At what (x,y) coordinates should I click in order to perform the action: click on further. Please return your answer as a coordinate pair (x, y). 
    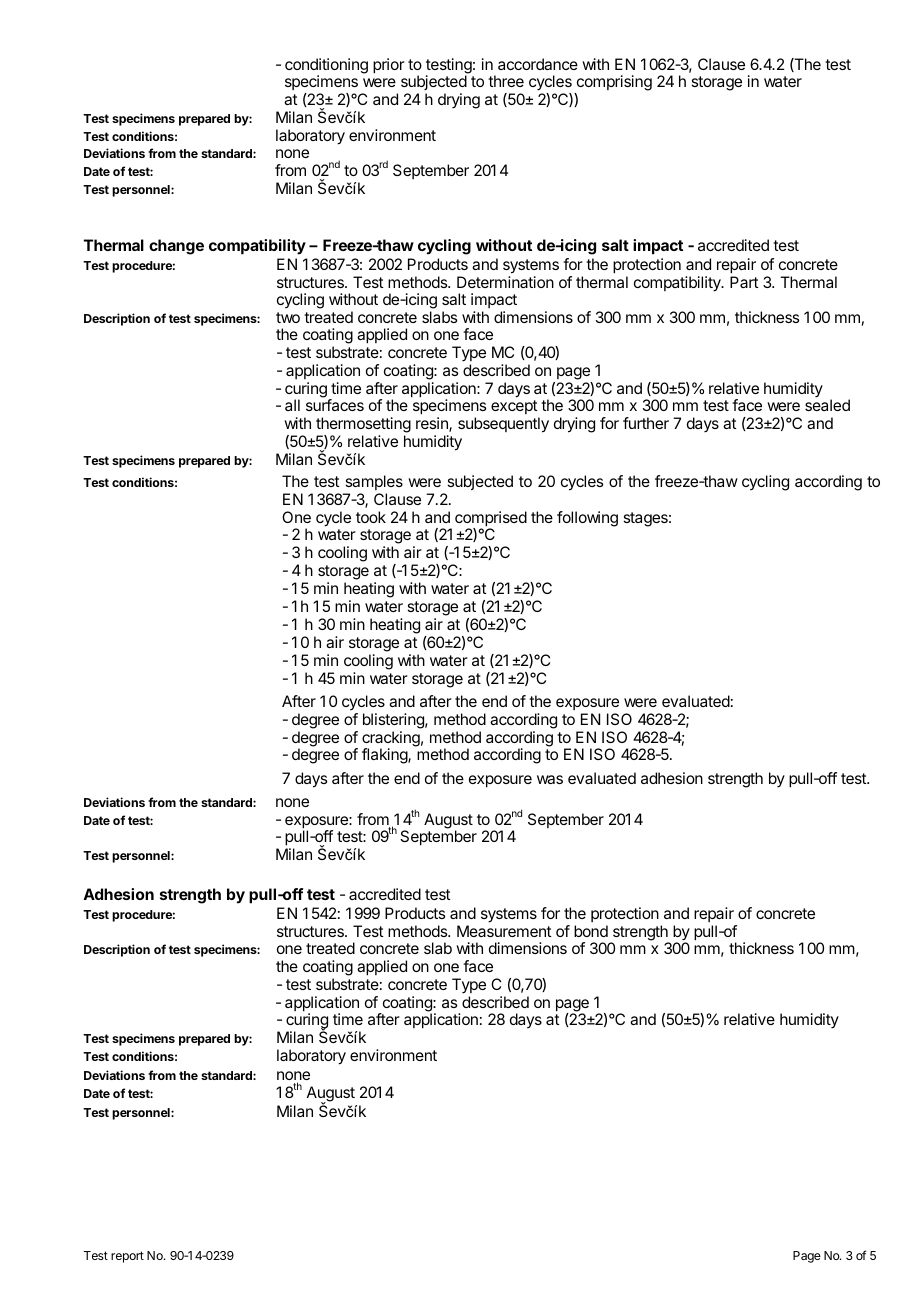
    Looking at the image, I should click on (646, 423).
